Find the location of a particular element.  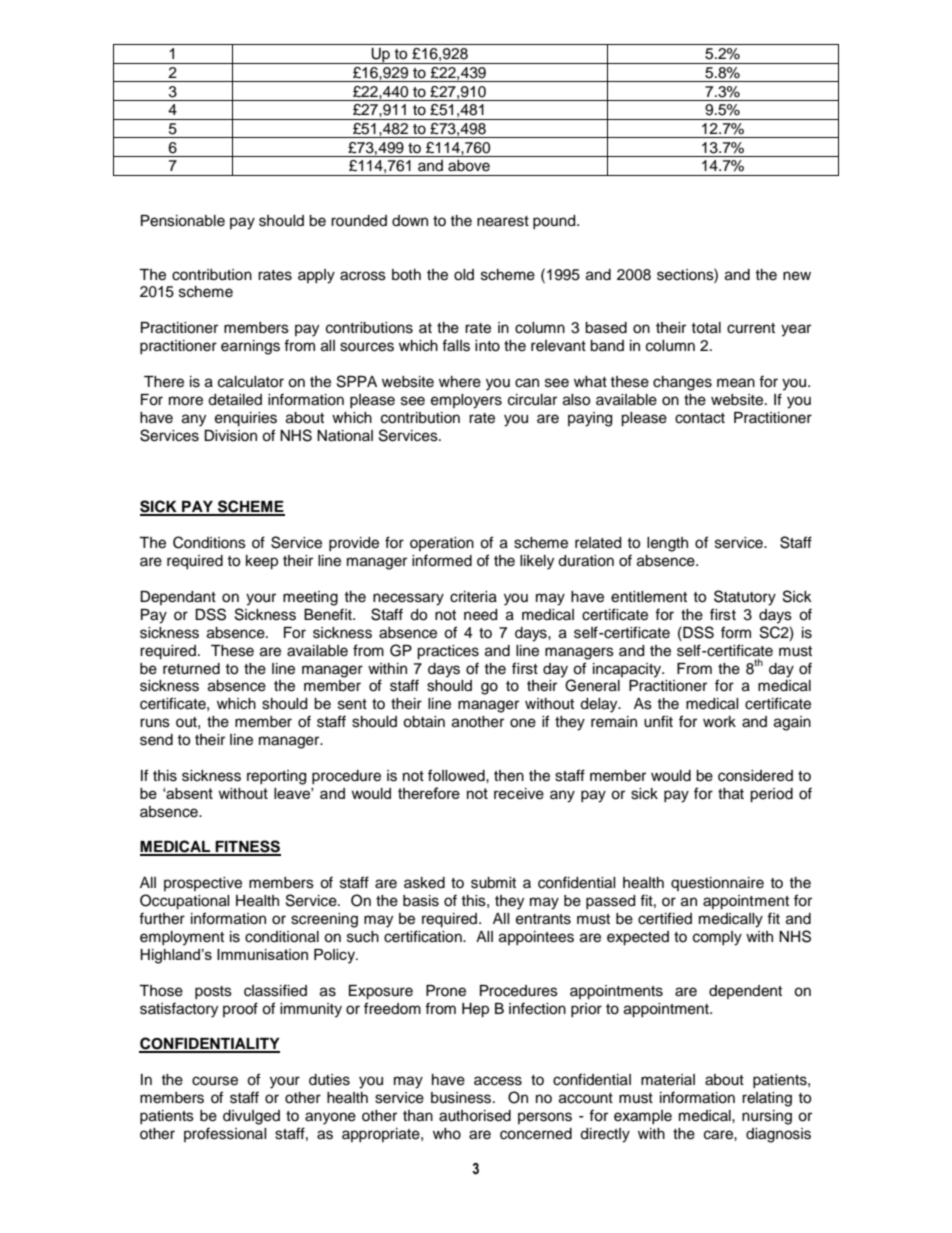

authorised is located at coordinates (475, 1116).
